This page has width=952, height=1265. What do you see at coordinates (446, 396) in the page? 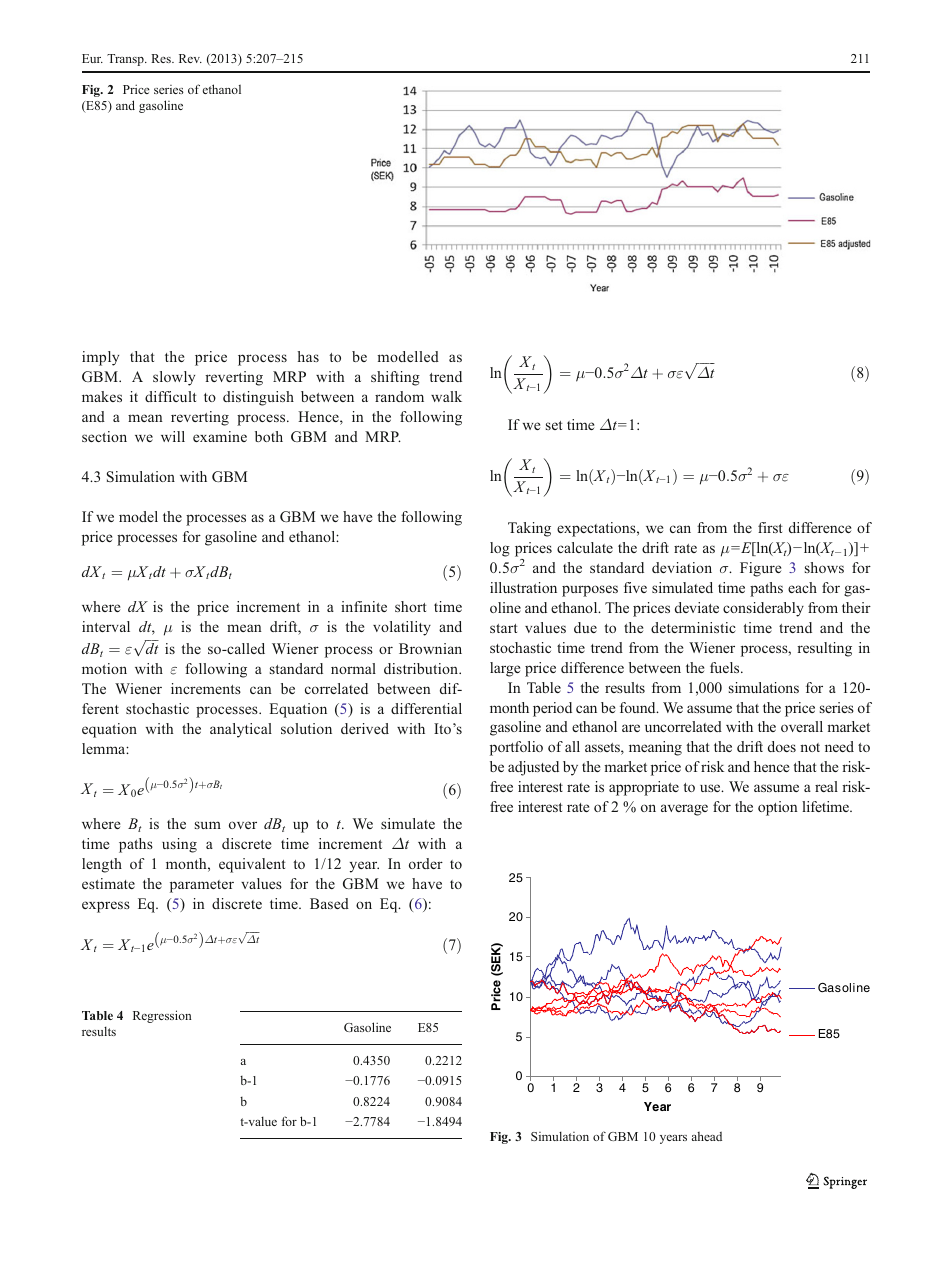
I see `walk` at bounding box center [446, 396].
